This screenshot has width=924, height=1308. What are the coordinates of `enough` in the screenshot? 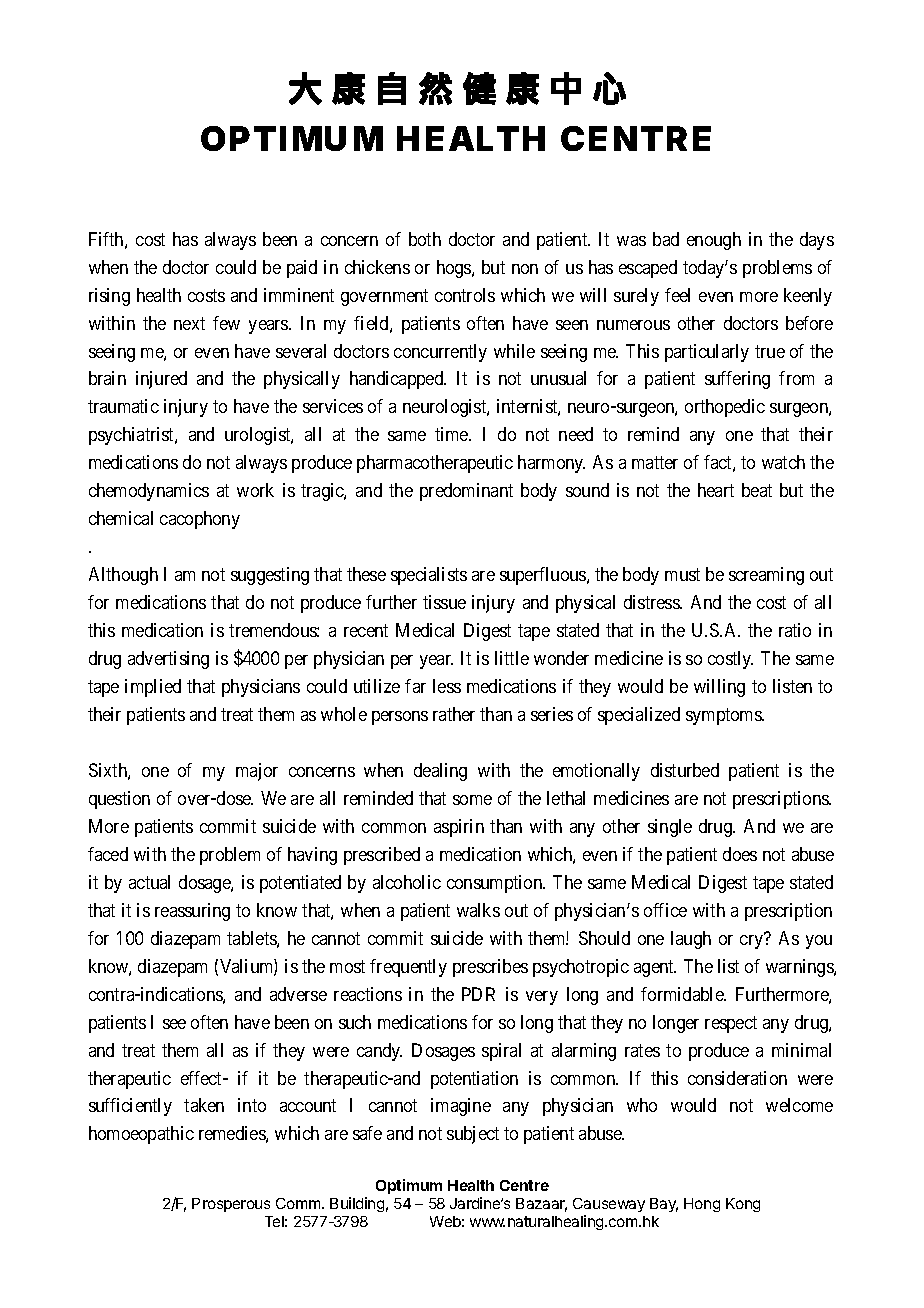 It's located at (714, 241).
